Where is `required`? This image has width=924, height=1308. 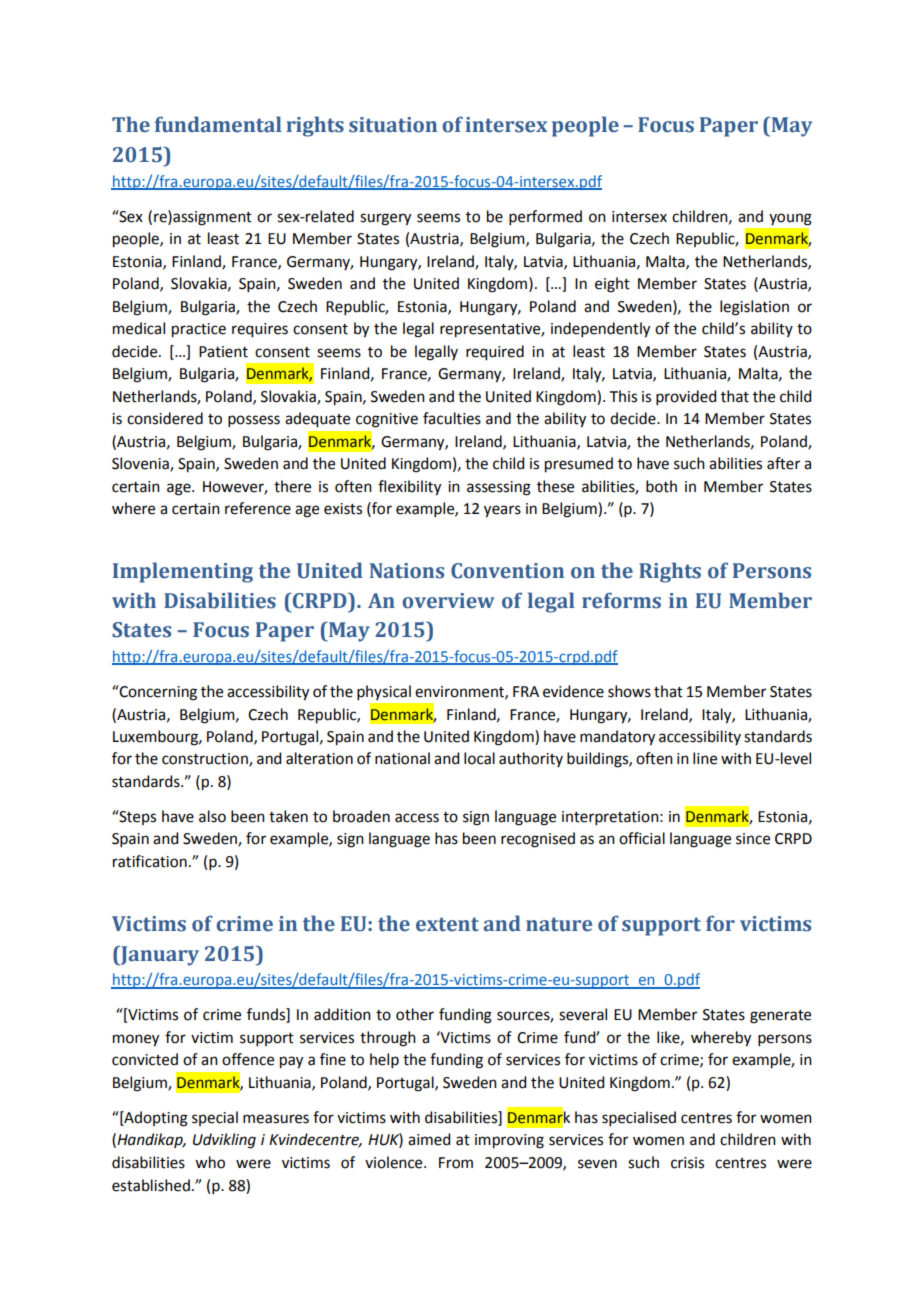
required is located at coordinates (495, 353).
